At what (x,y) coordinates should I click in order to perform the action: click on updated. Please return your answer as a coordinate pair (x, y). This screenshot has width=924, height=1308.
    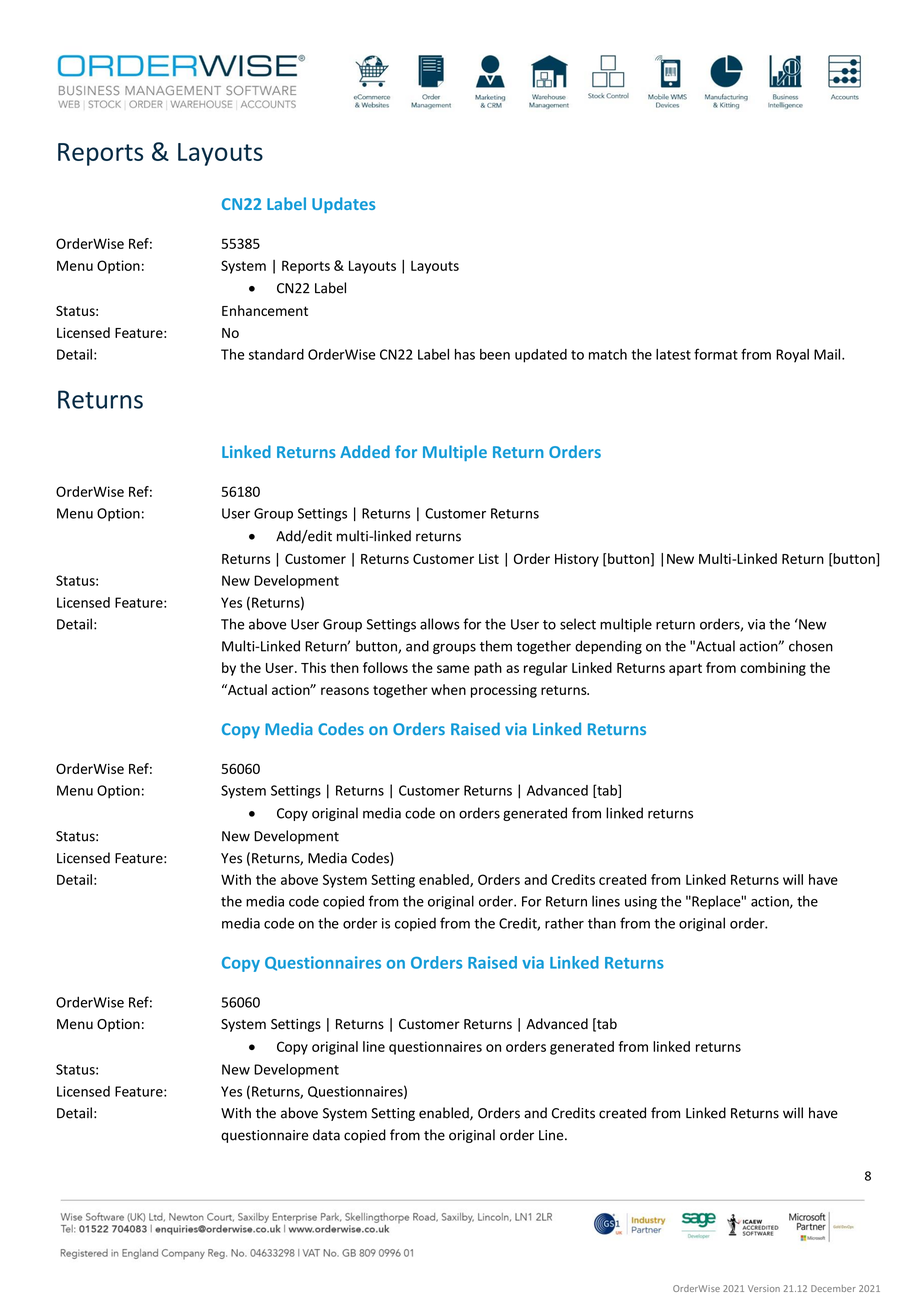
    Looking at the image, I should click on (541, 356).
